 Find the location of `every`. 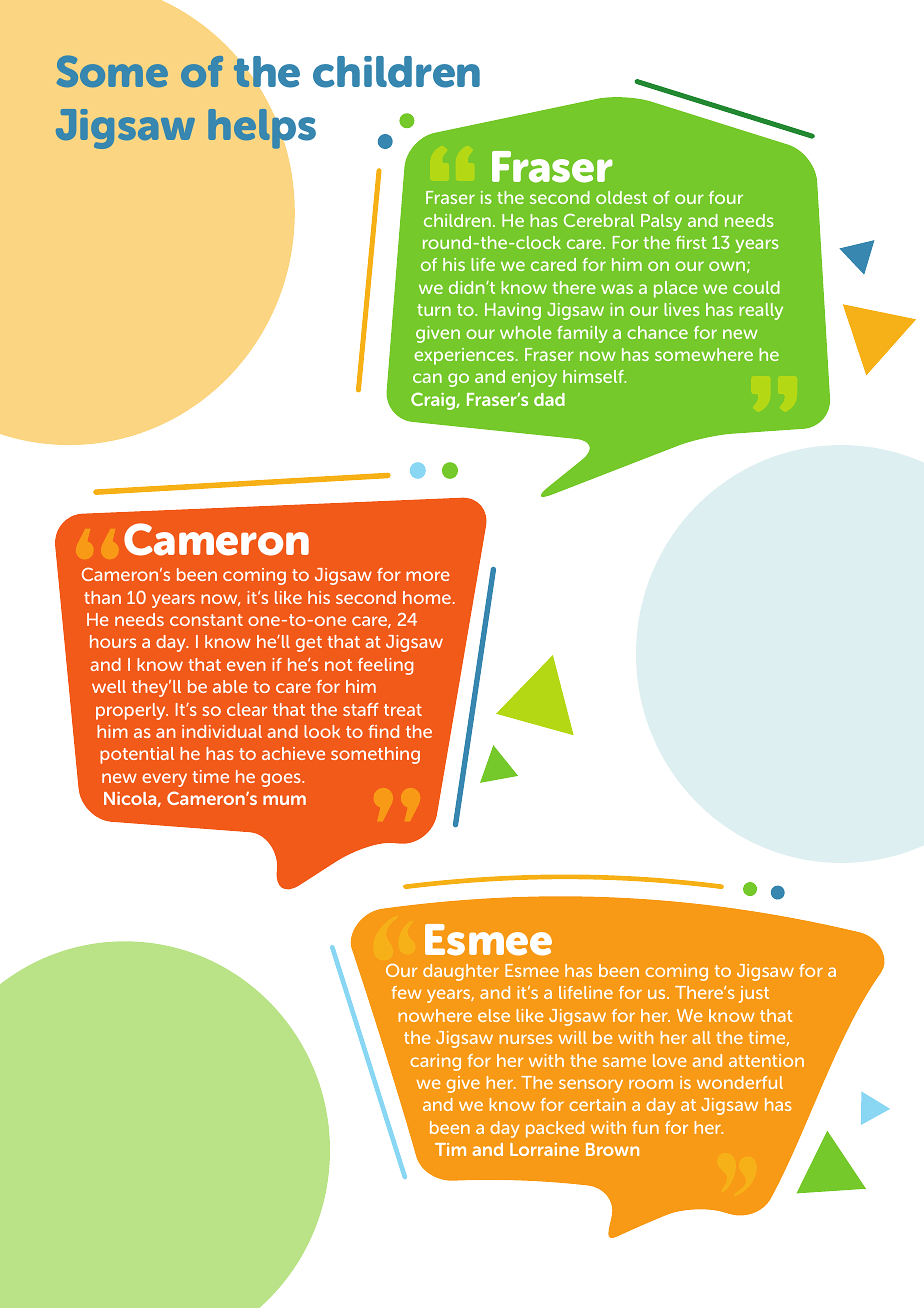

every is located at coordinates (164, 780).
